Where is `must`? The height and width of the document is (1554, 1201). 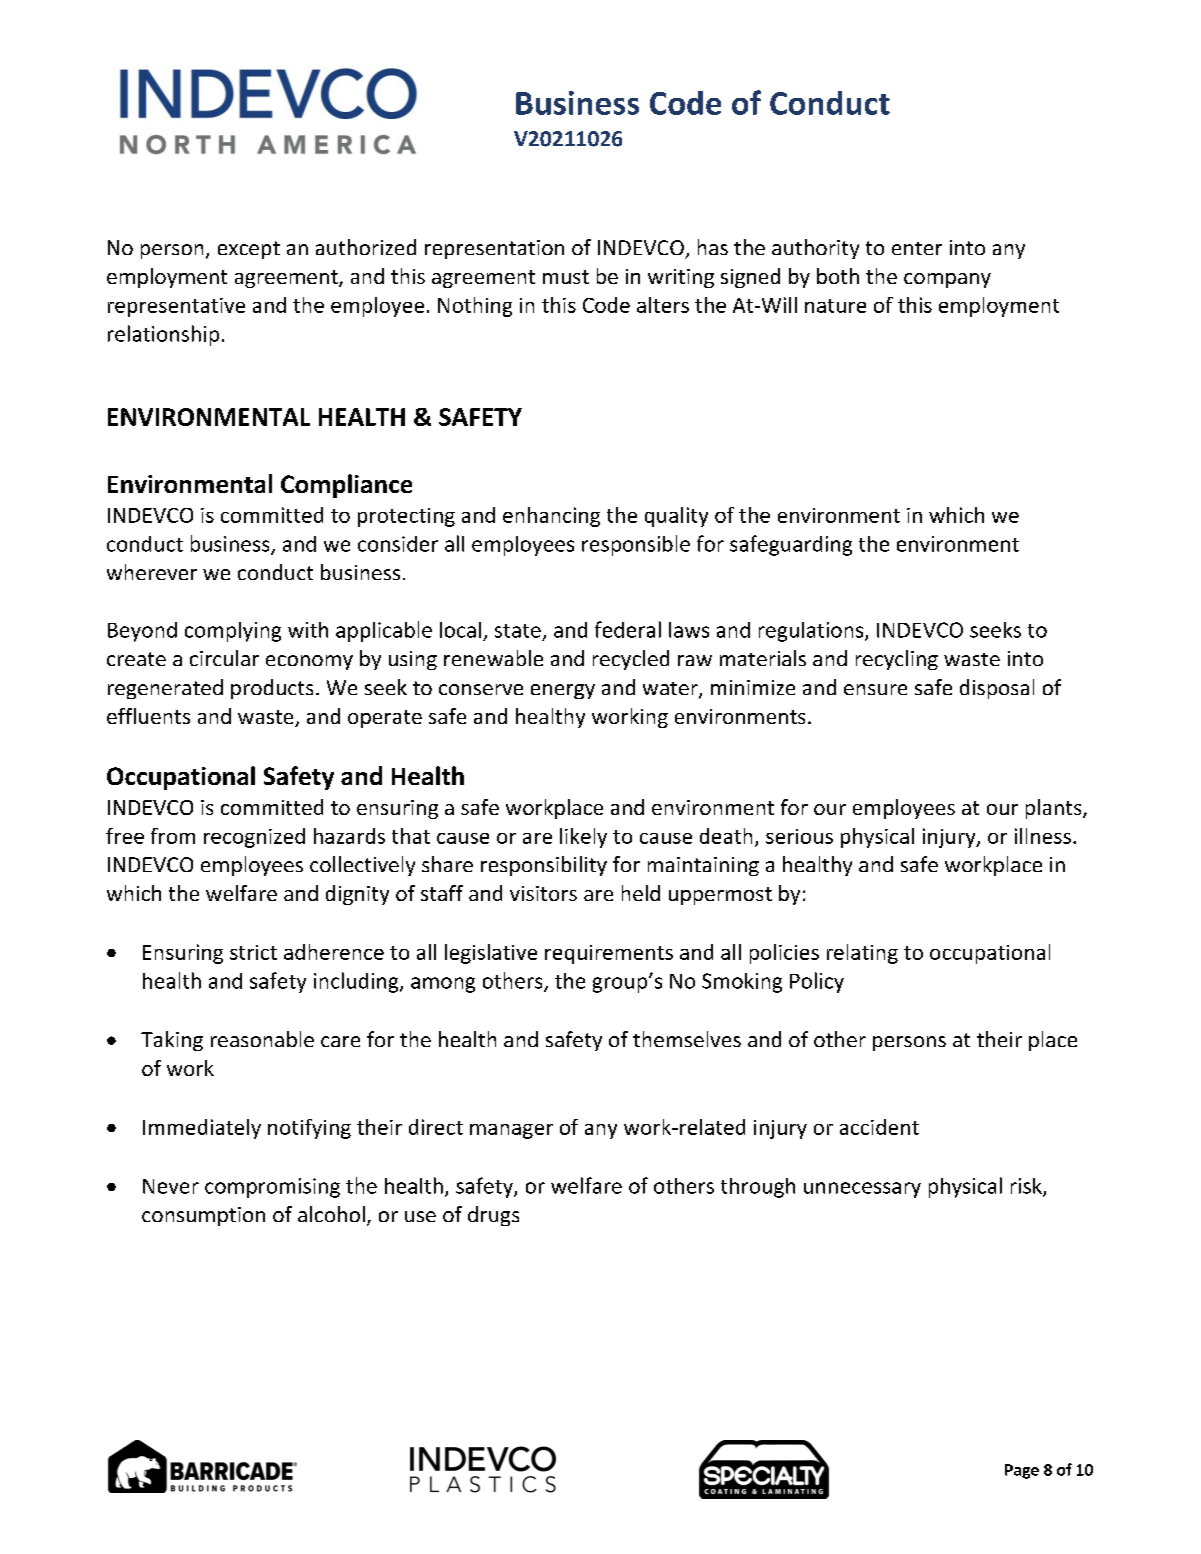 must is located at coordinates (566, 277).
